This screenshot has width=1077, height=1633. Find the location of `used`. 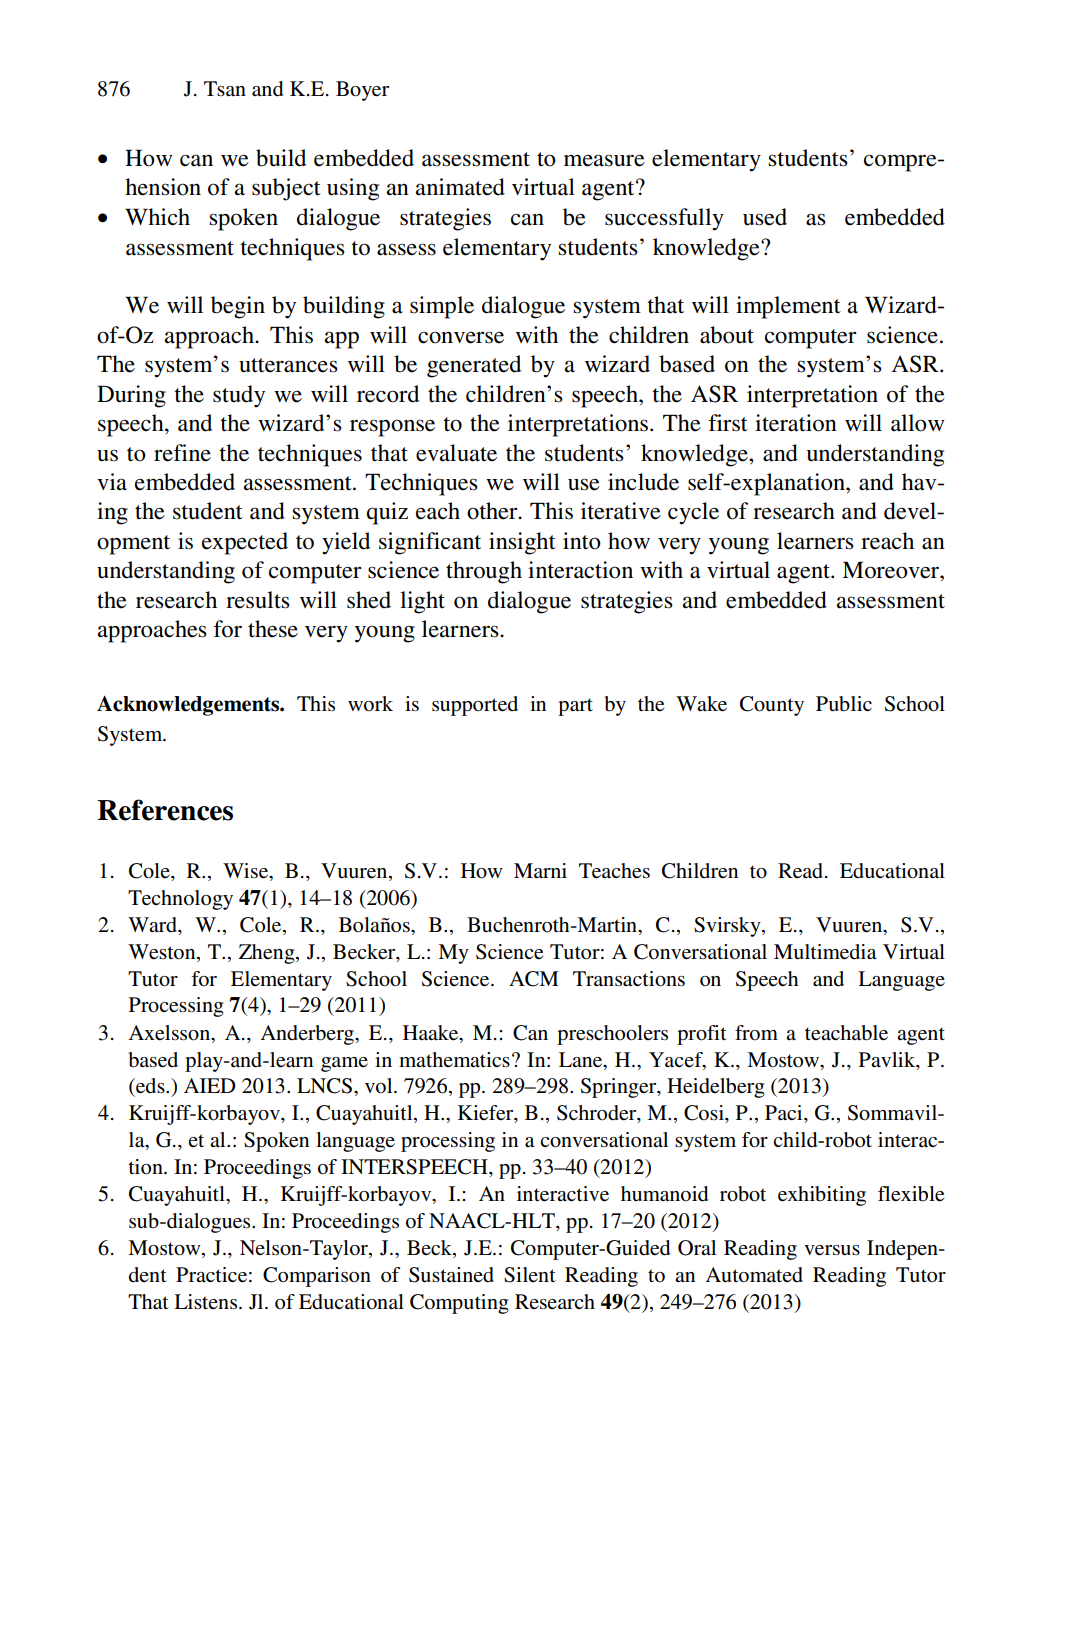

used is located at coordinates (765, 217).
